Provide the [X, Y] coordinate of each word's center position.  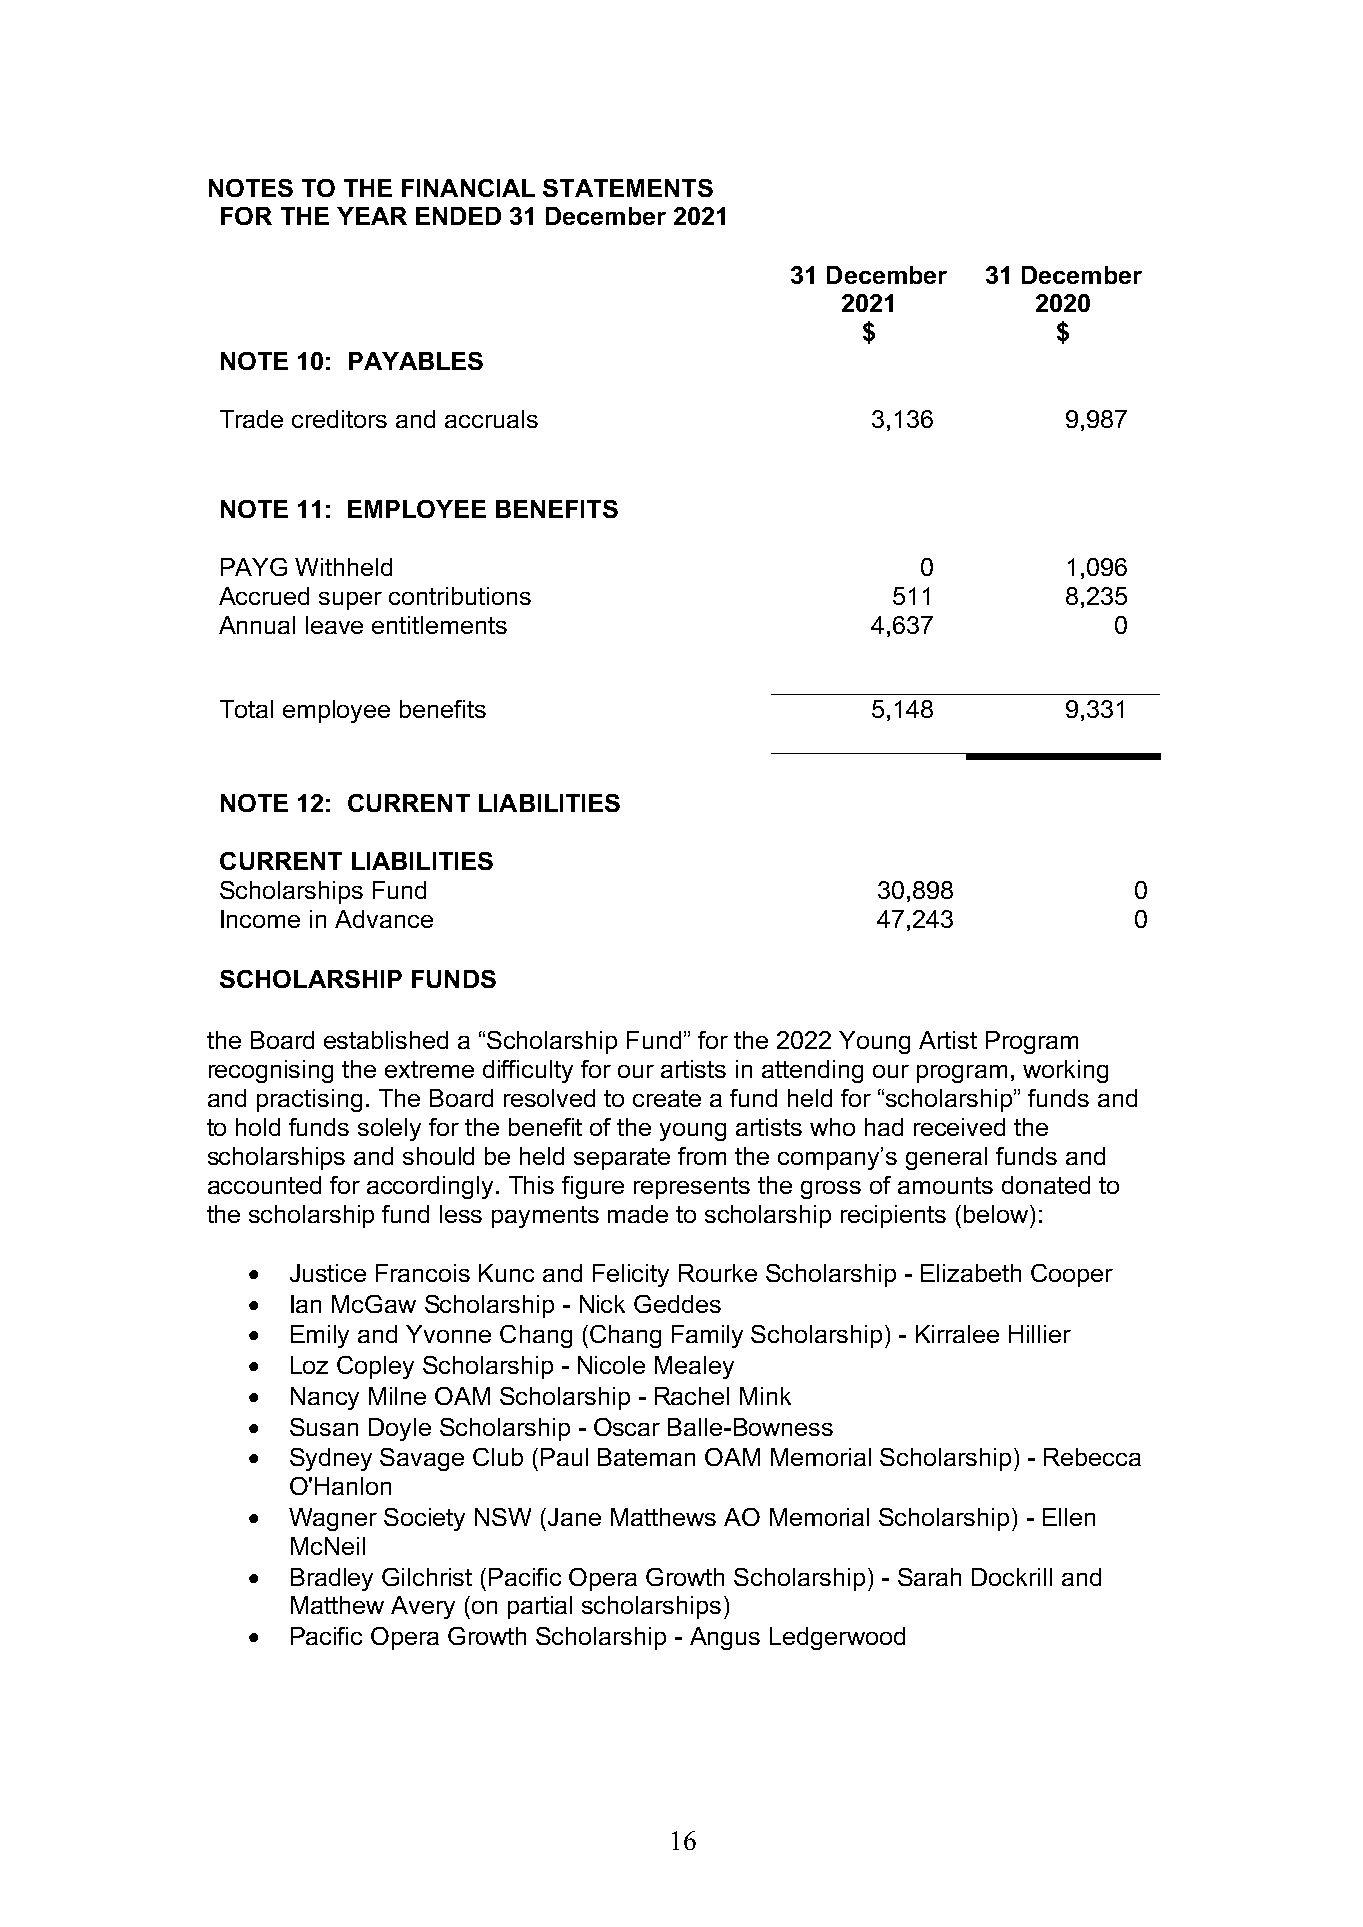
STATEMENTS [628, 188]
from [702, 1156]
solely [389, 1129]
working [1065, 1071]
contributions [460, 596]
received [959, 1127]
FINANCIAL [468, 188]
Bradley [332, 1579]
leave [334, 625]
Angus [725, 1638]
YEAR [372, 216]
